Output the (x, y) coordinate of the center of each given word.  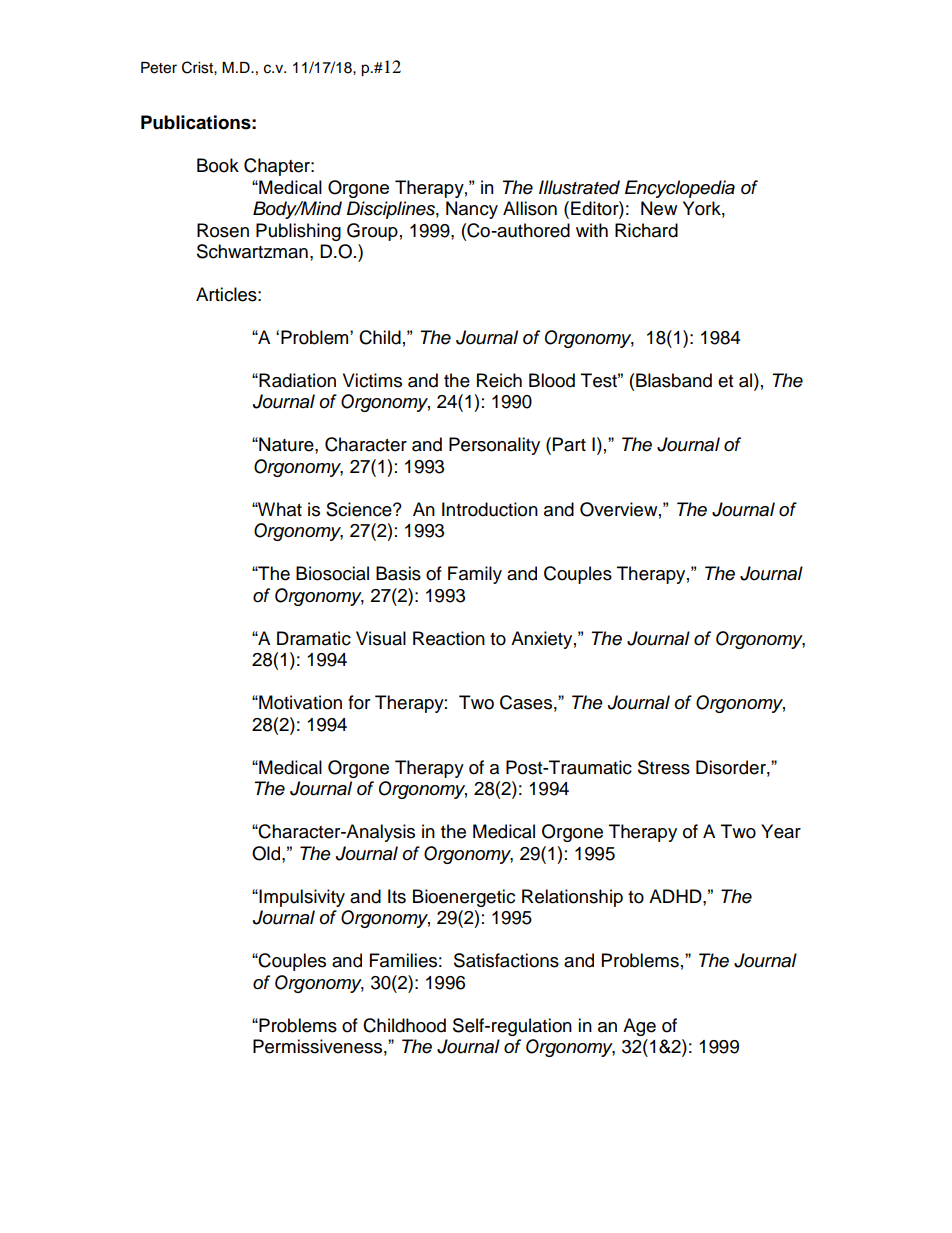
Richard (646, 230)
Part (569, 444)
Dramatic (314, 638)
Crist (198, 67)
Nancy (472, 210)
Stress (664, 767)
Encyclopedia (680, 189)
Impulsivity (301, 898)
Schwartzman (252, 251)
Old (266, 853)
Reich (499, 380)
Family (475, 575)
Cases (526, 702)
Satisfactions (506, 960)
